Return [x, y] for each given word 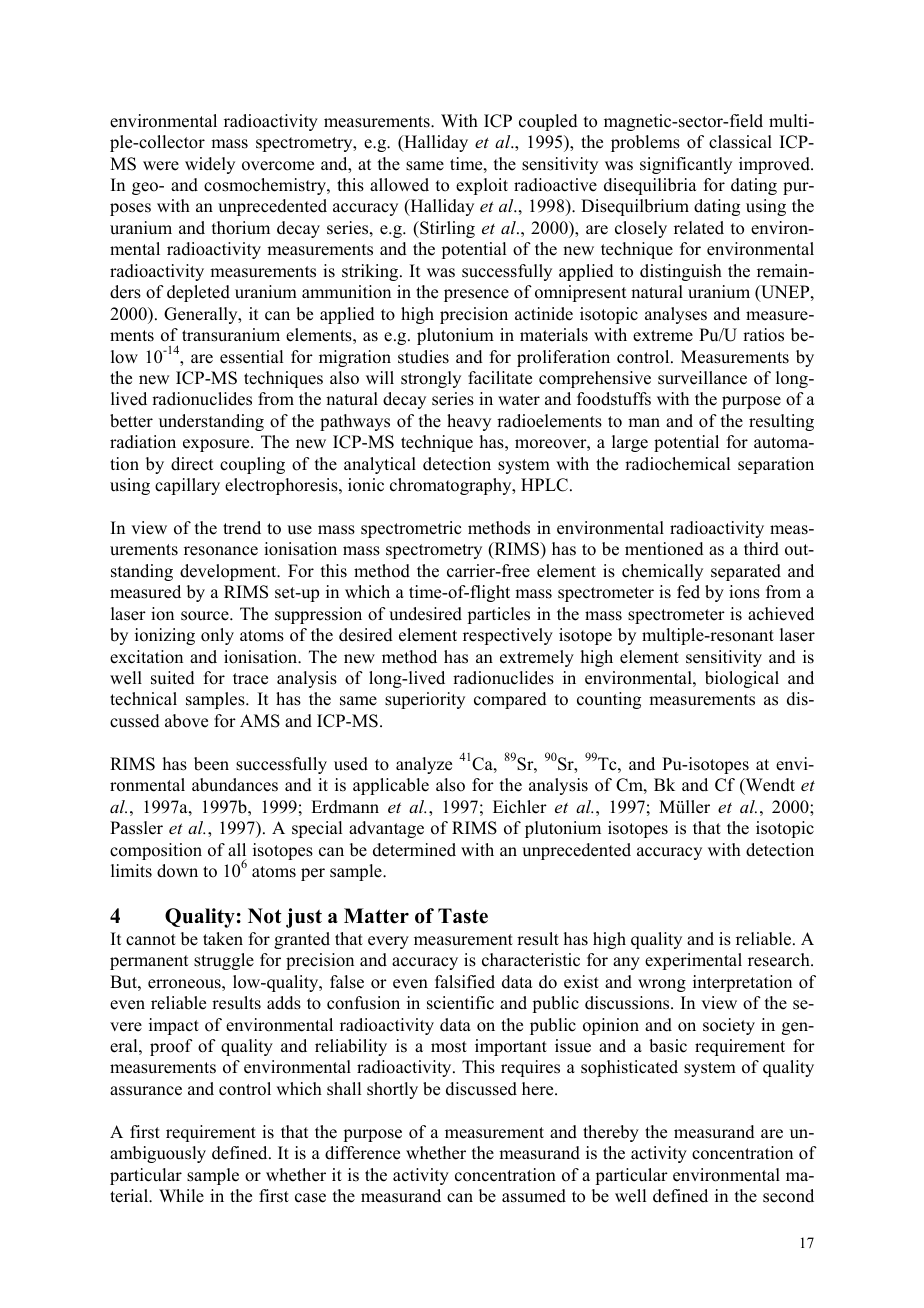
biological [742, 679]
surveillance [702, 378]
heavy [469, 422]
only [217, 636]
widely [210, 165]
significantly [686, 165]
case [310, 1198]
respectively [508, 636]
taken [223, 939]
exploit [482, 186]
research [780, 960]
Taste [463, 916]
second [788, 1196]
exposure [217, 445]
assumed [534, 1196]
